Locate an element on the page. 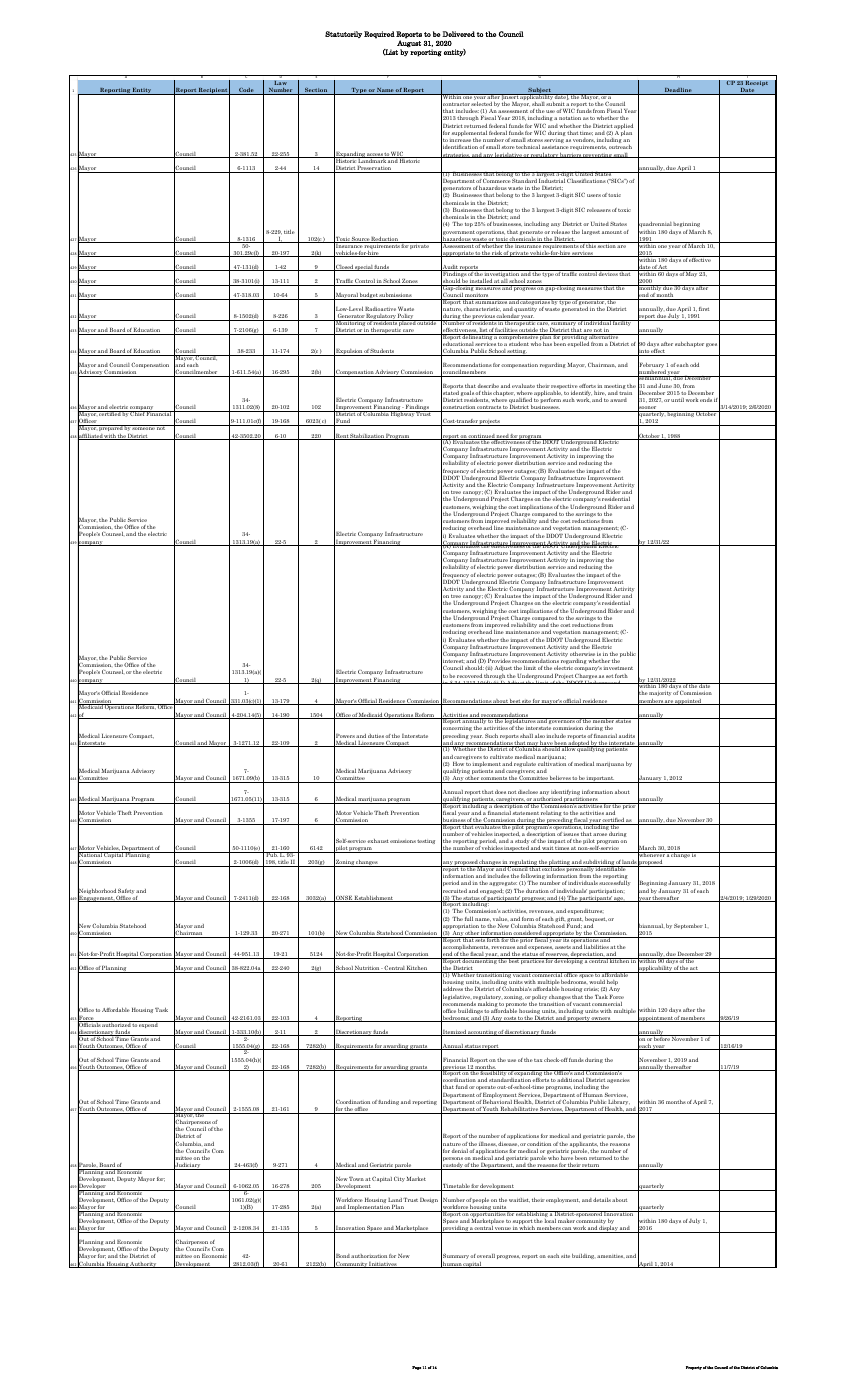  Authority is located at coordinates (144, 1265).
